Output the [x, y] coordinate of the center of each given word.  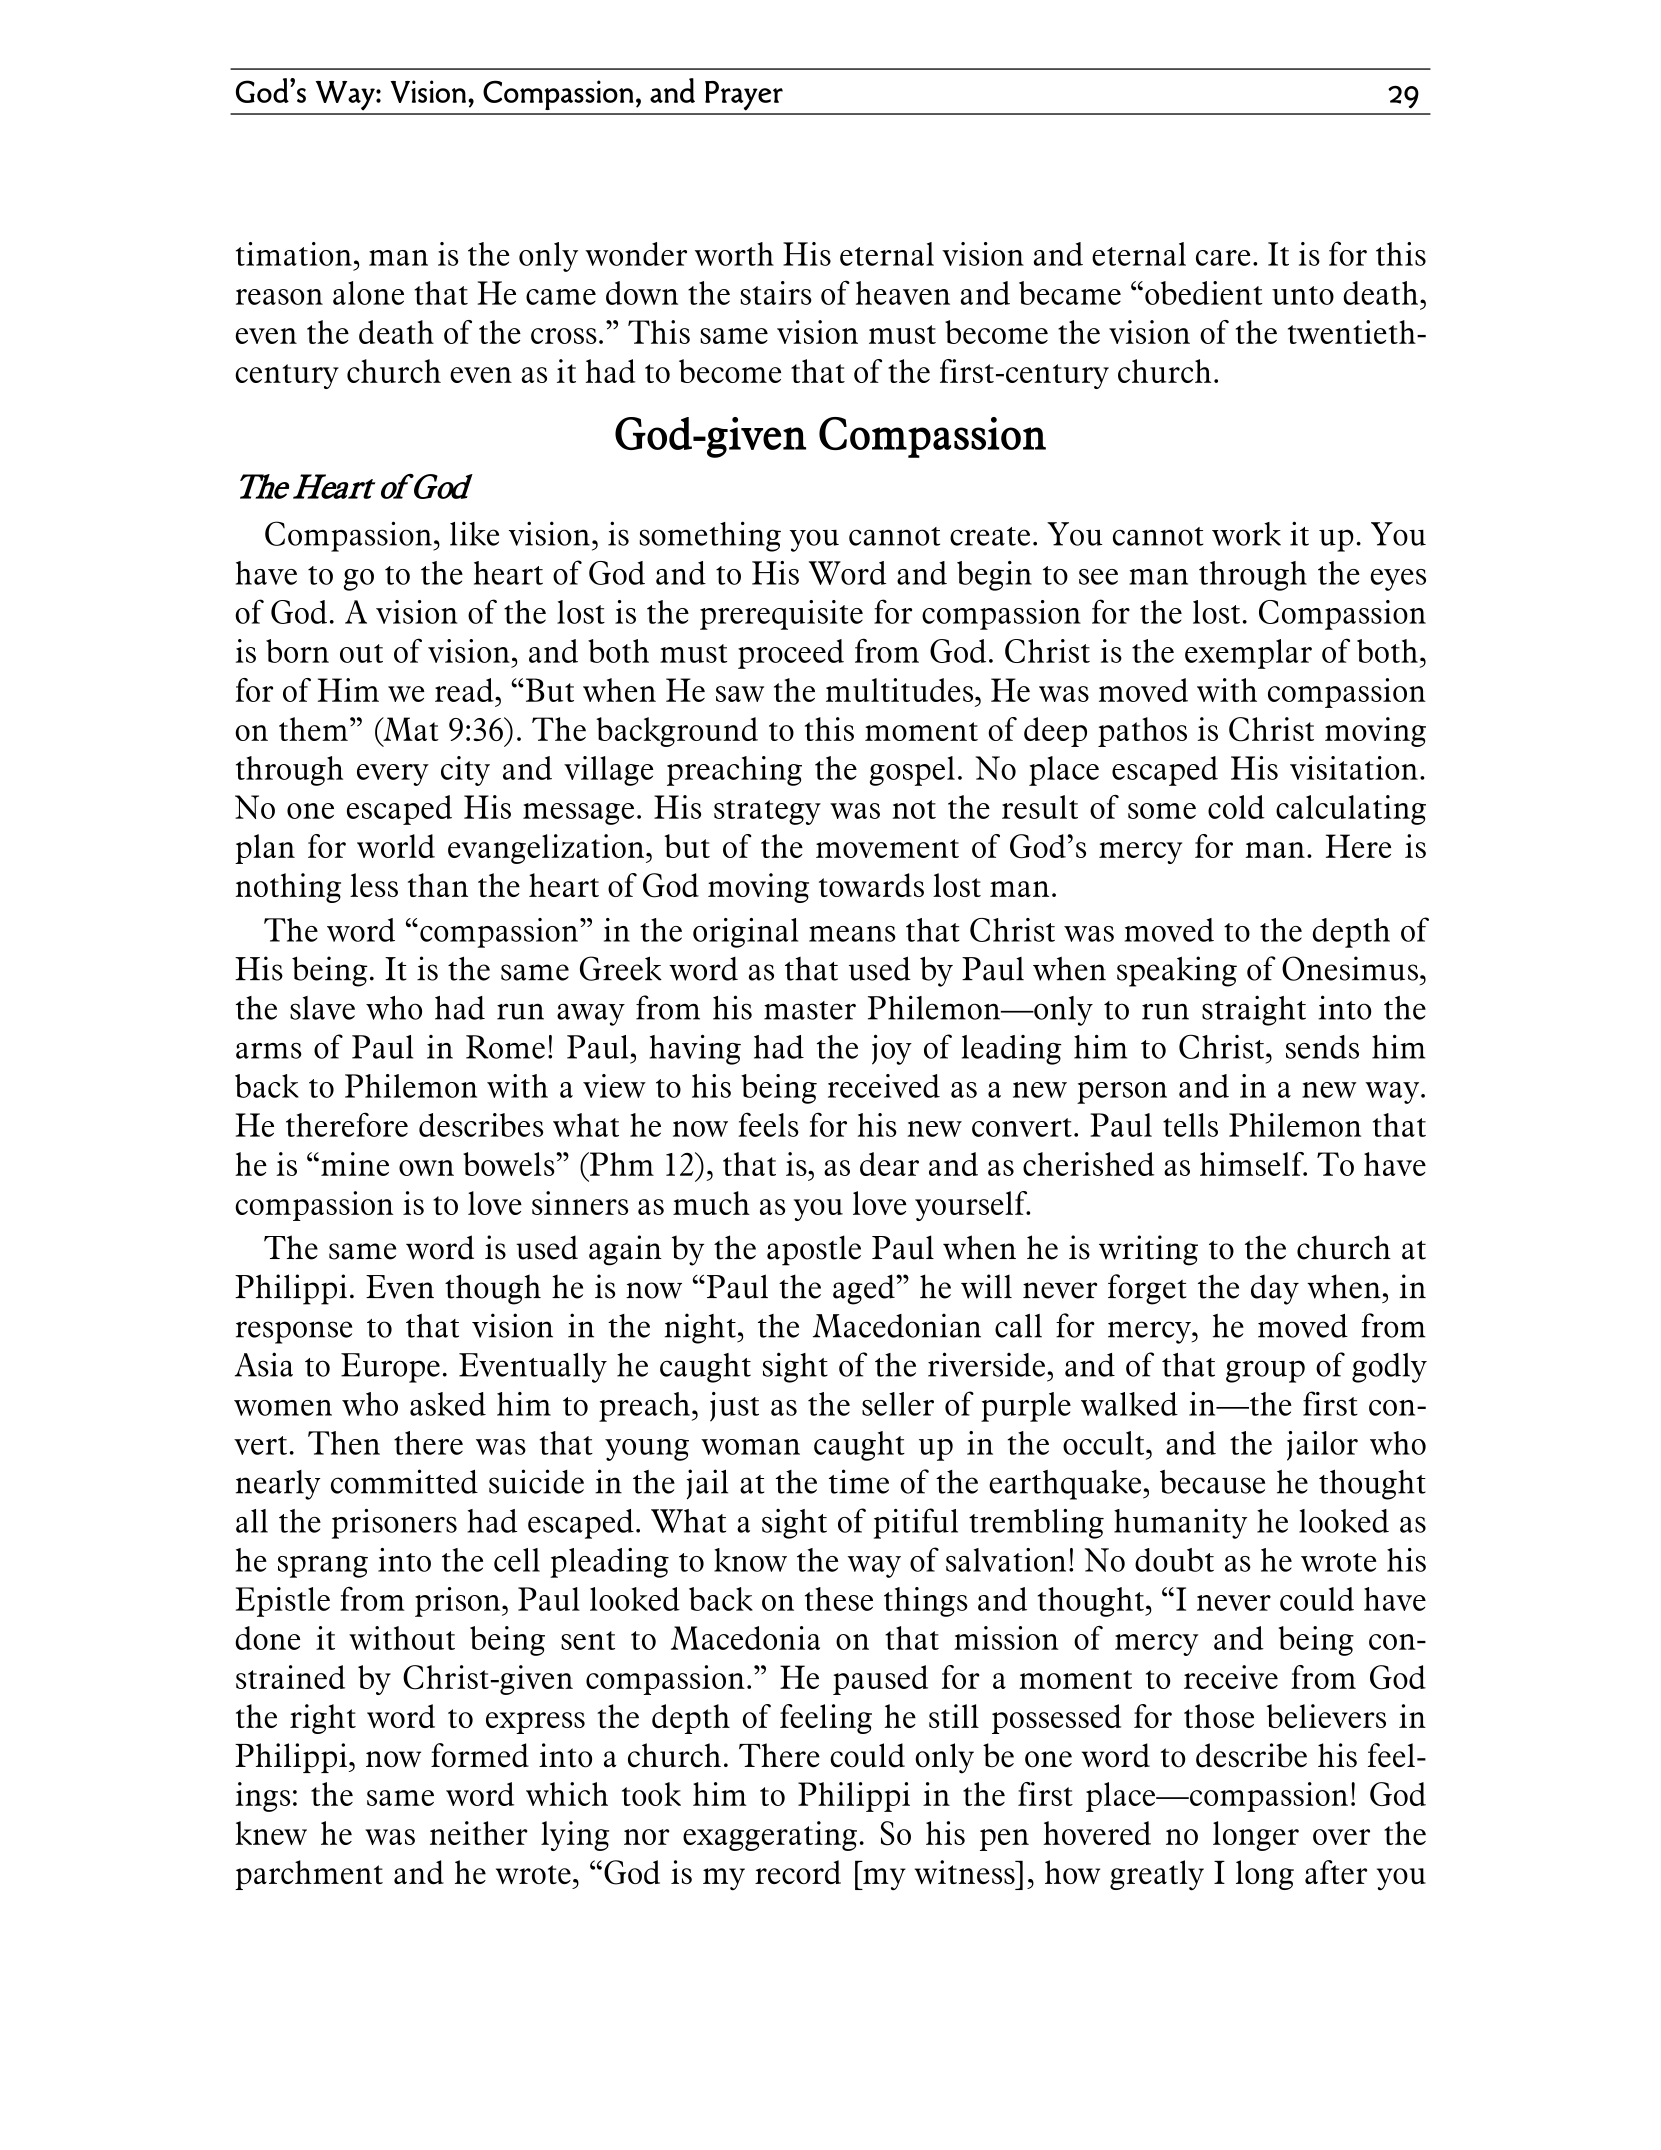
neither [479, 1833]
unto [1303, 295]
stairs [776, 293]
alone [368, 293]
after [1336, 1872]
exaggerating [770, 1836]
